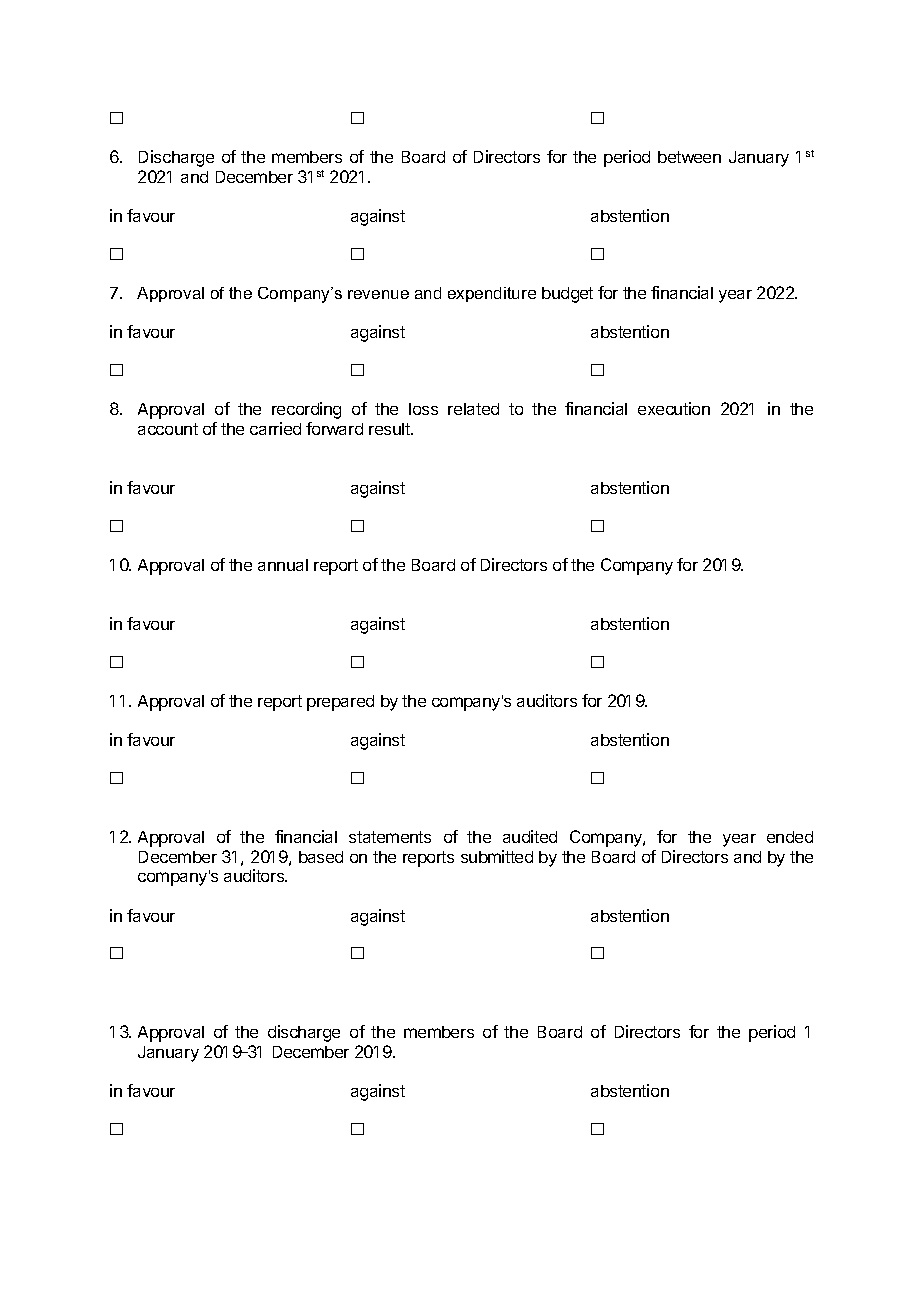  I want to click on annual, so click(283, 565).
